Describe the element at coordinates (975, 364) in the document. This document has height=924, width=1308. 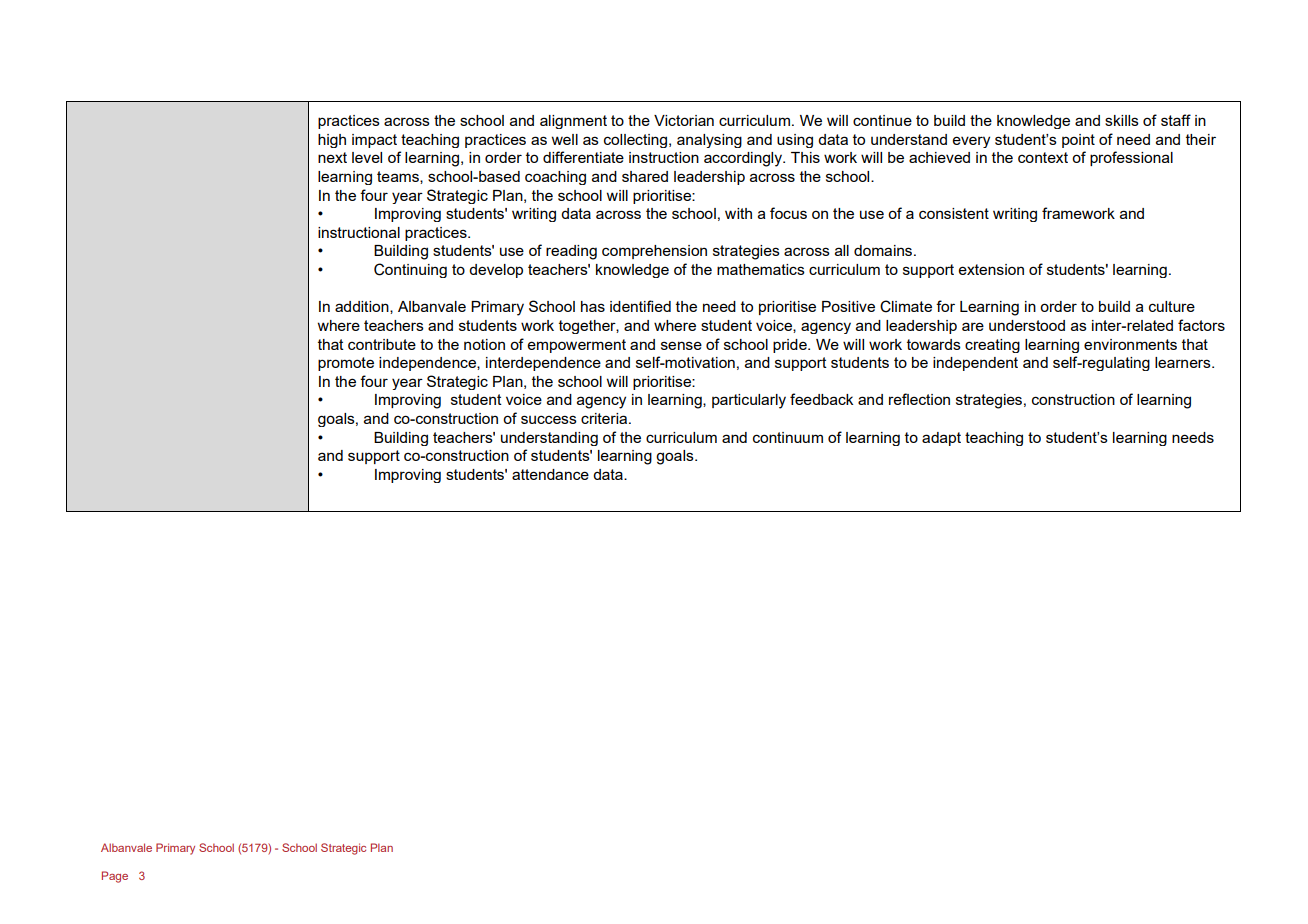
I see `independent` at that location.
